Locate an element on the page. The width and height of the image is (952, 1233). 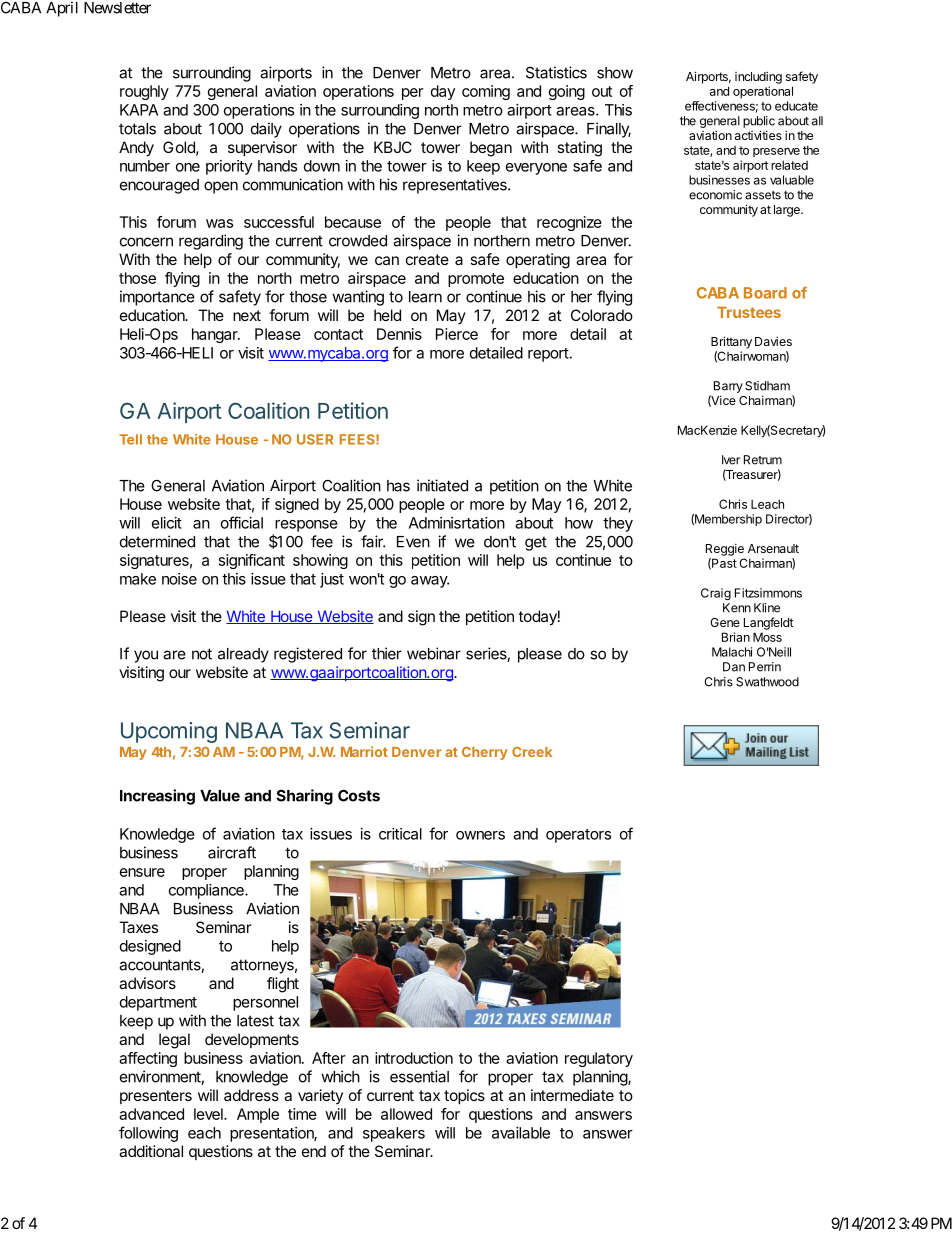
Increasing is located at coordinates (157, 797).
